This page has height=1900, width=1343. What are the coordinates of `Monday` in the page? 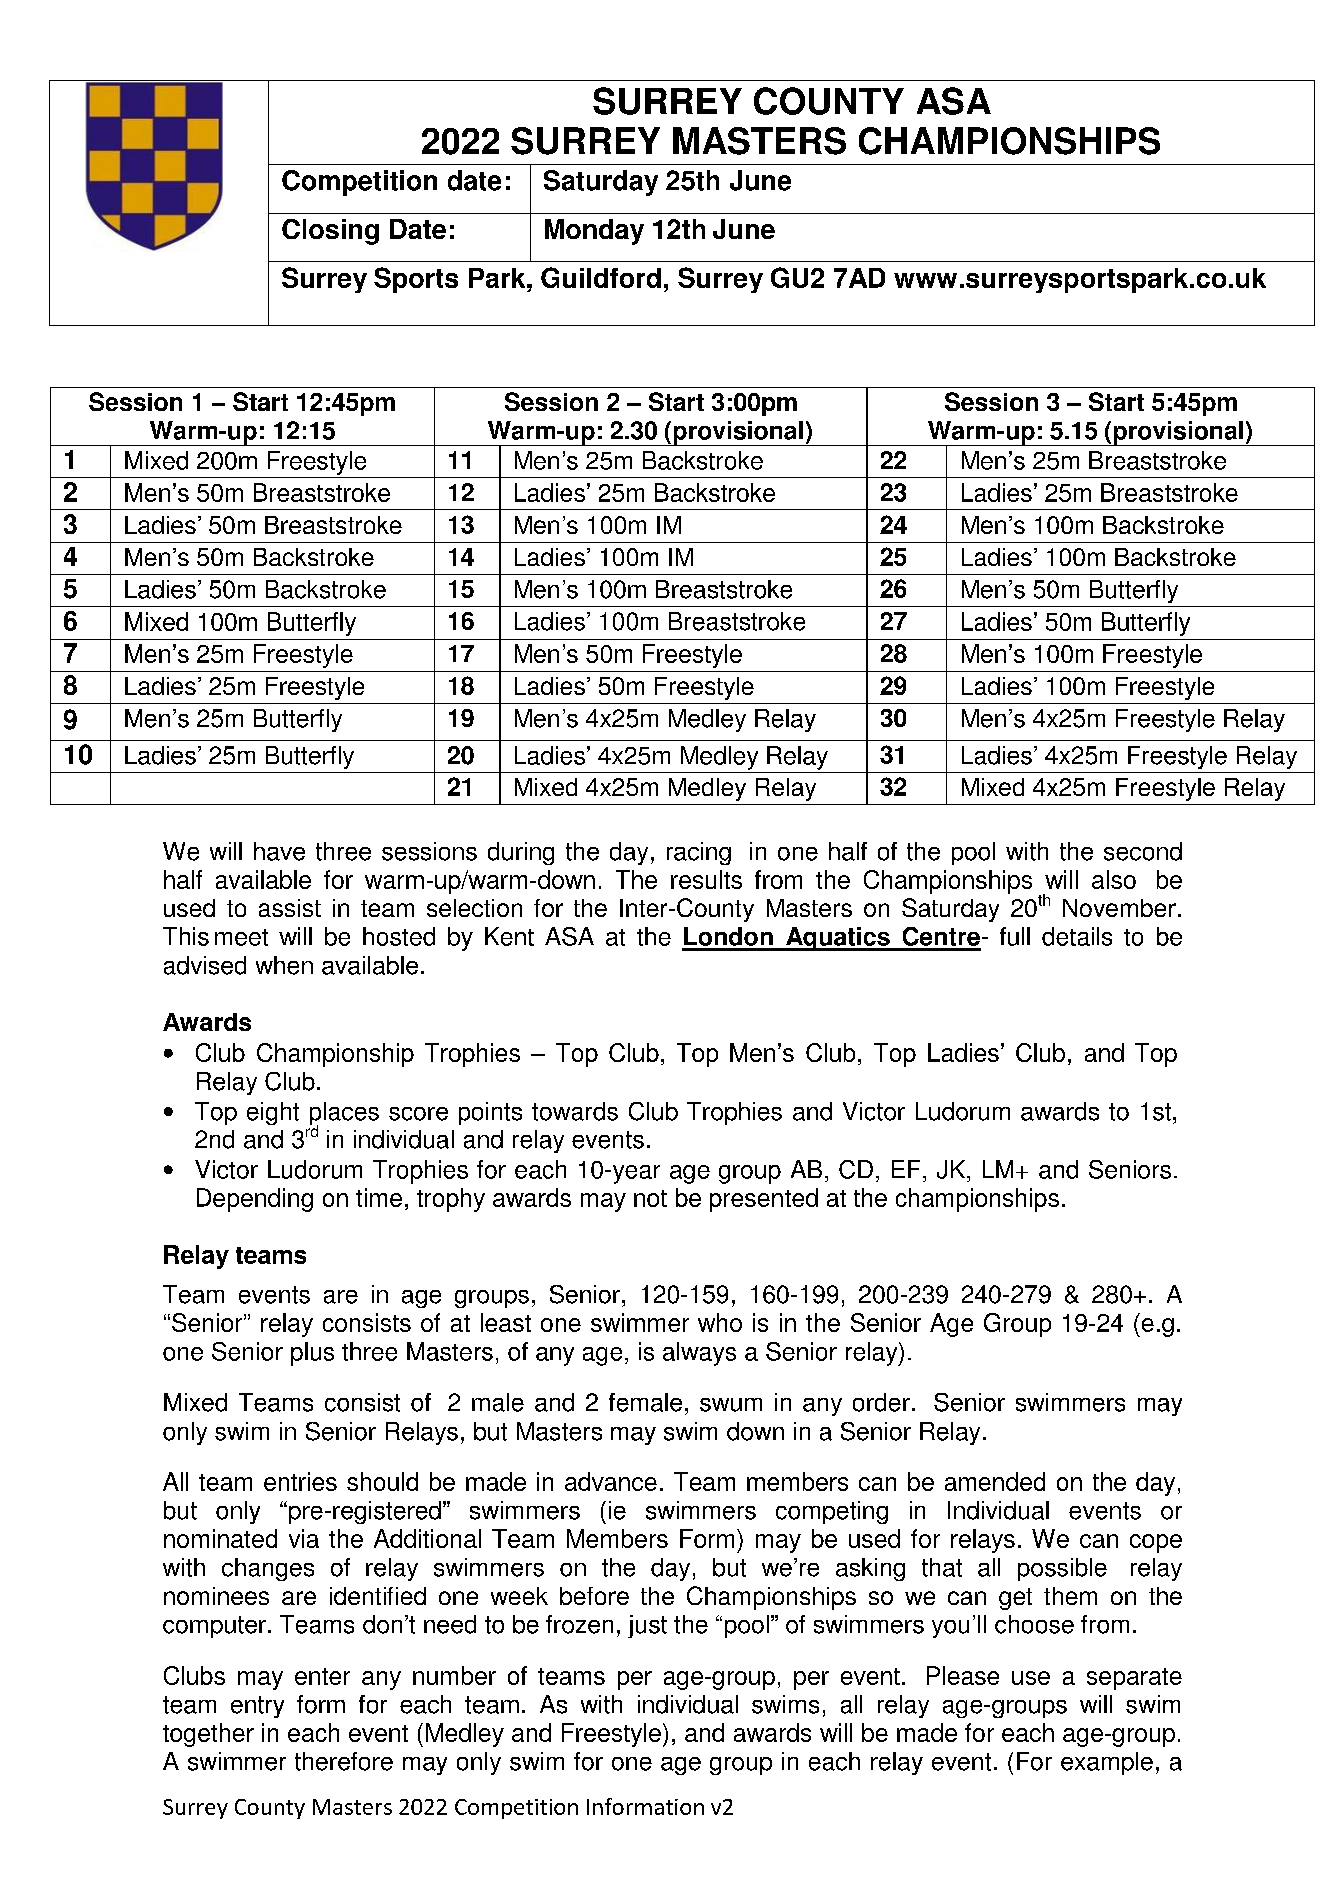 It's located at (594, 232).
